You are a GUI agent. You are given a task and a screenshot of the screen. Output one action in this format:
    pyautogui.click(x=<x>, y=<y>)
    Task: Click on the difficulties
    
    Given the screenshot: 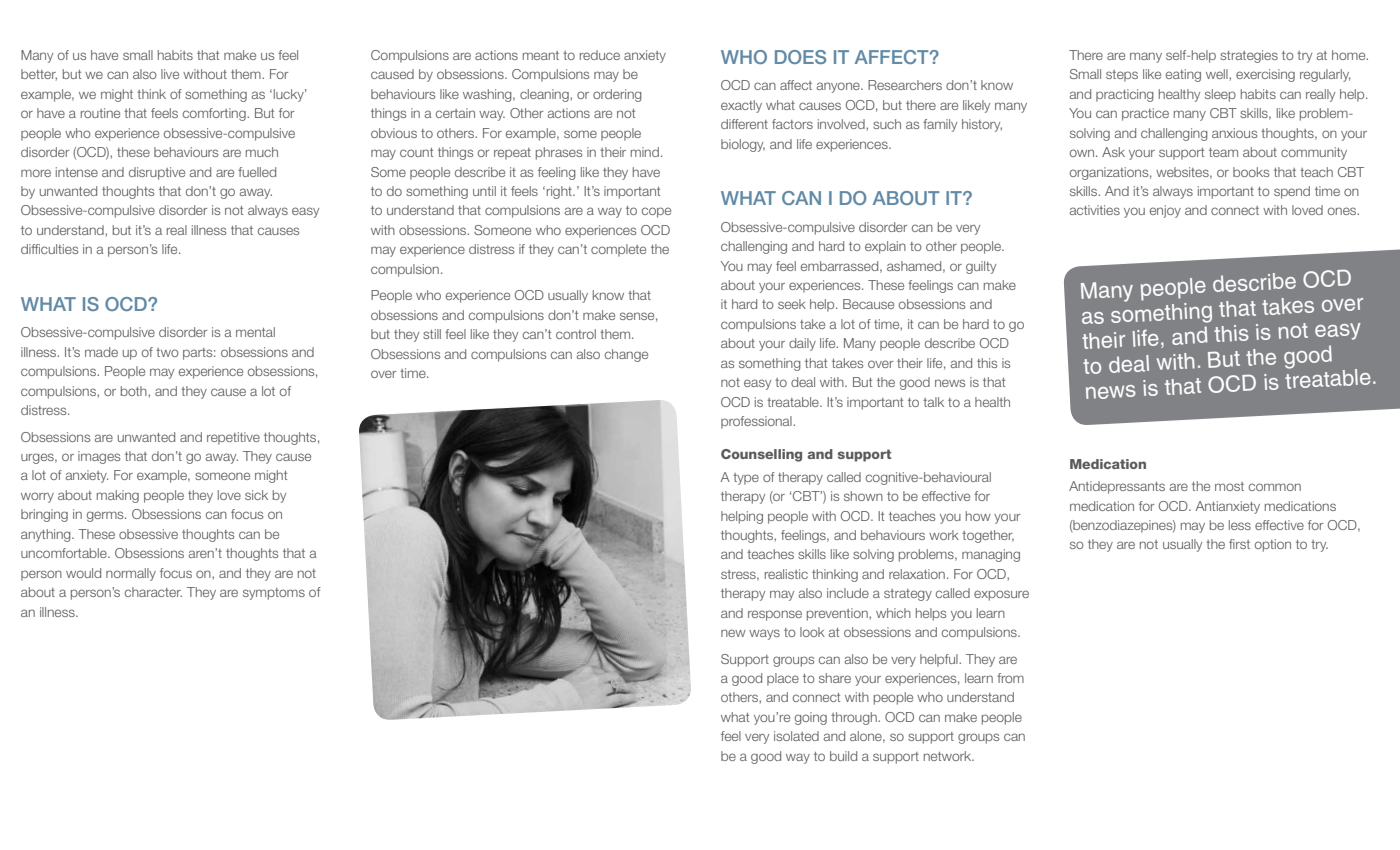 What is the action you would take?
    pyautogui.click(x=49, y=249)
